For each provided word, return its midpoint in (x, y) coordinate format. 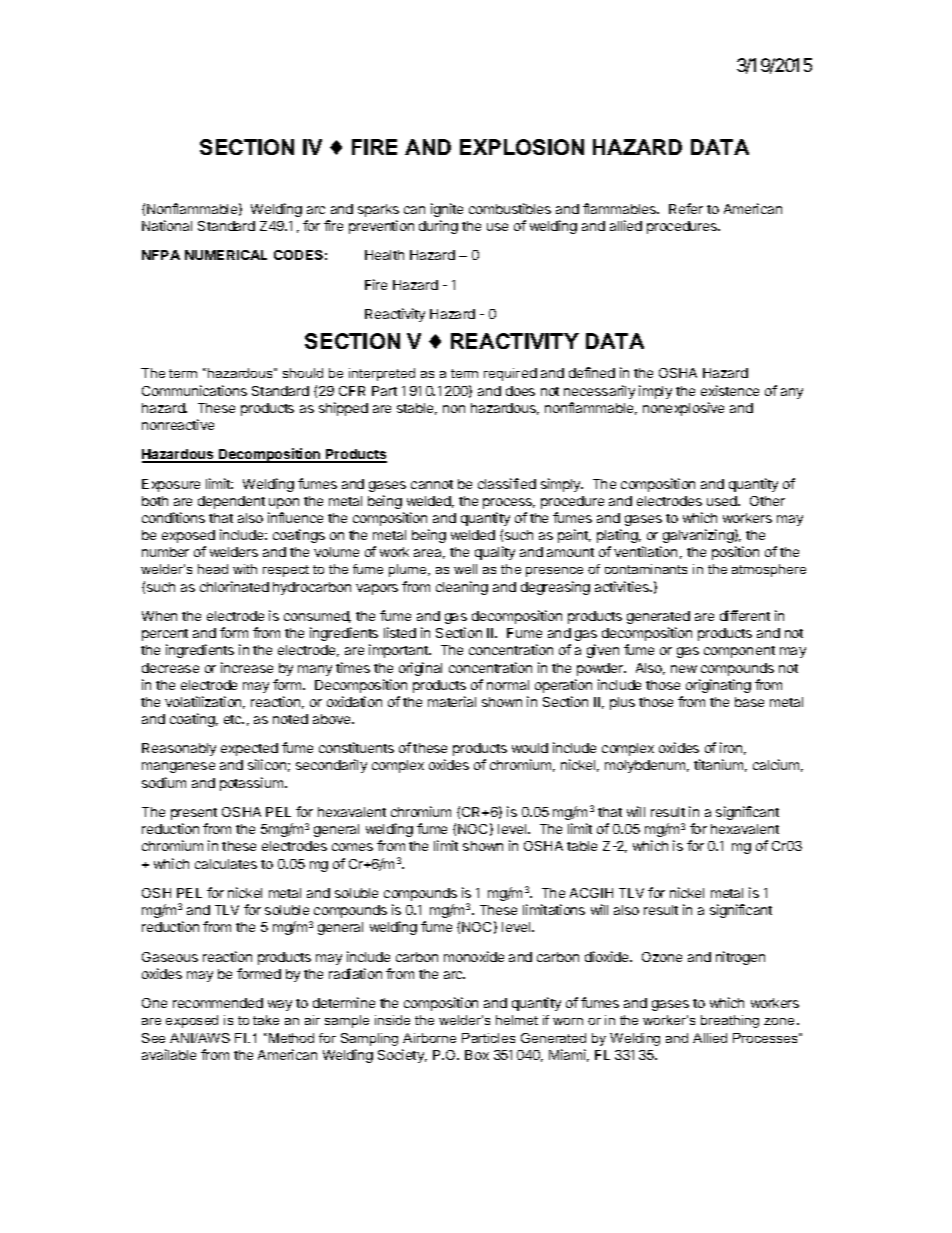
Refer (686, 208)
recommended (218, 1003)
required (510, 374)
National (167, 225)
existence (730, 390)
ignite (447, 210)
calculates (226, 864)
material (452, 701)
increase (247, 667)
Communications (194, 390)
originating (718, 686)
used (723, 501)
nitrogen (740, 958)
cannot (432, 484)
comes (352, 847)
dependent (231, 502)
